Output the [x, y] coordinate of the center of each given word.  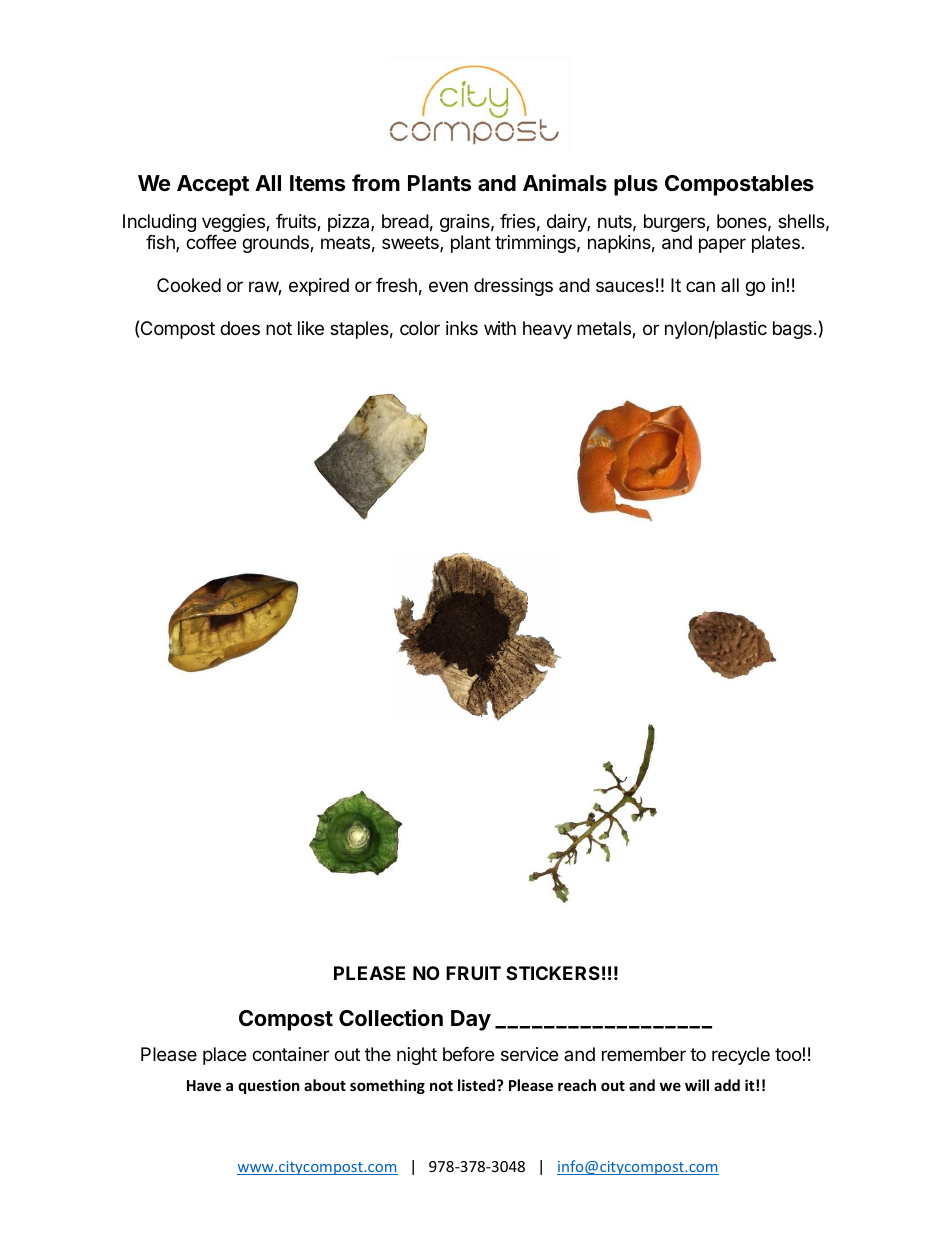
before [468, 1054]
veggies [234, 223]
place [224, 1056]
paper [722, 245]
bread [405, 221]
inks [462, 328]
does [240, 328]
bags [792, 330]
